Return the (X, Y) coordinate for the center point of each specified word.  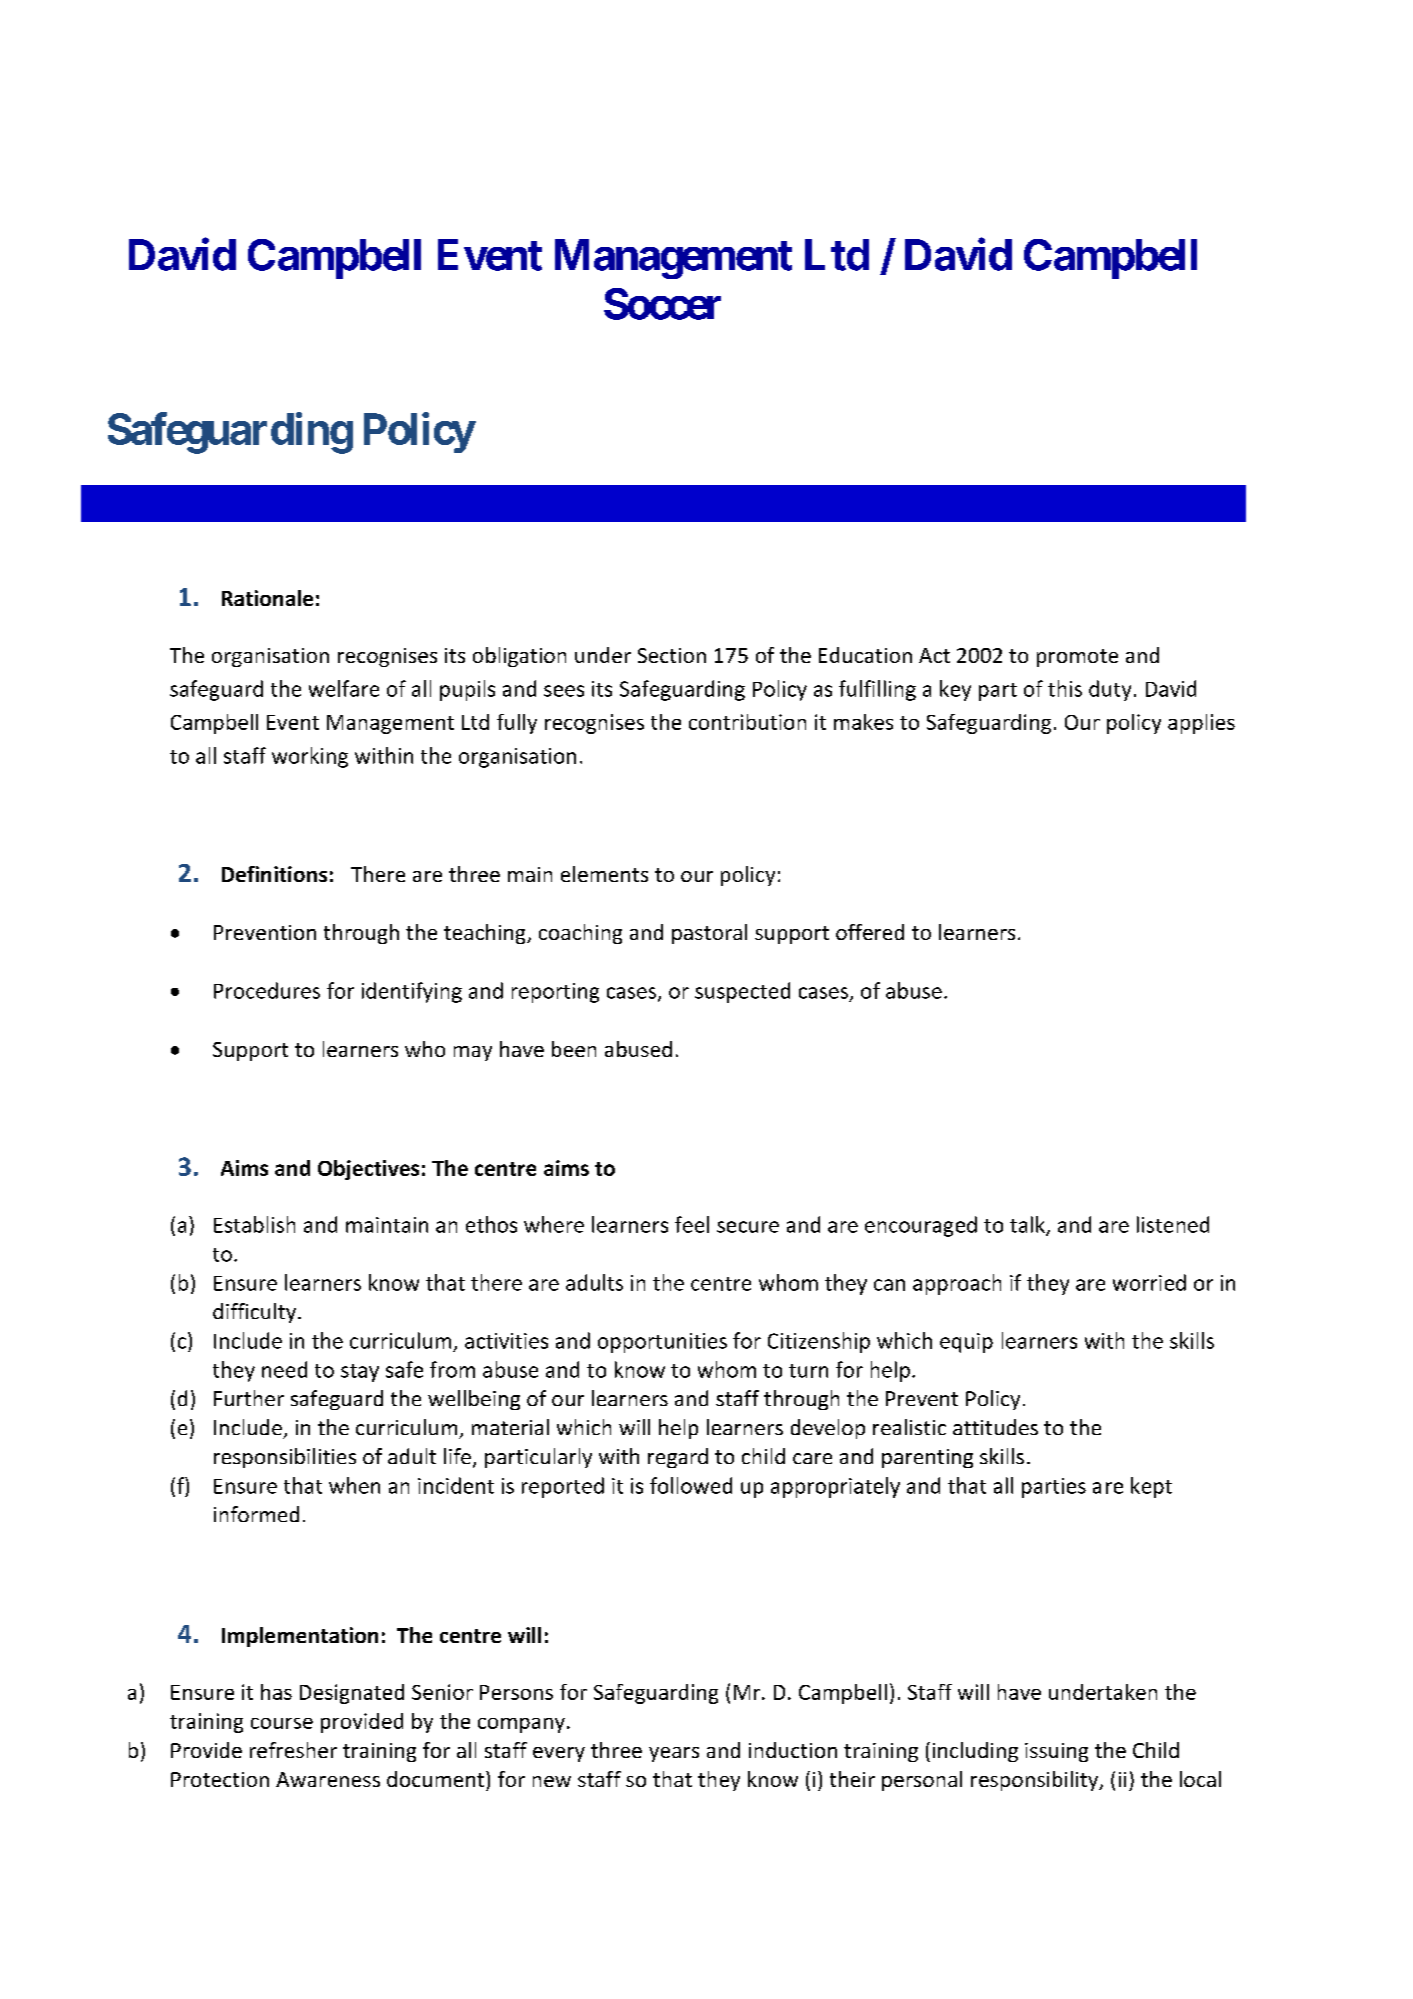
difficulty (254, 1313)
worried (1149, 1282)
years (674, 1754)
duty (1110, 690)
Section (672, 655)
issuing (1056, 1752)
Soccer (662, 304)
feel (692, 1224)
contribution (747, 722)
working (310, 757)
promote (1077, 658)
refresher (293, 1750)
